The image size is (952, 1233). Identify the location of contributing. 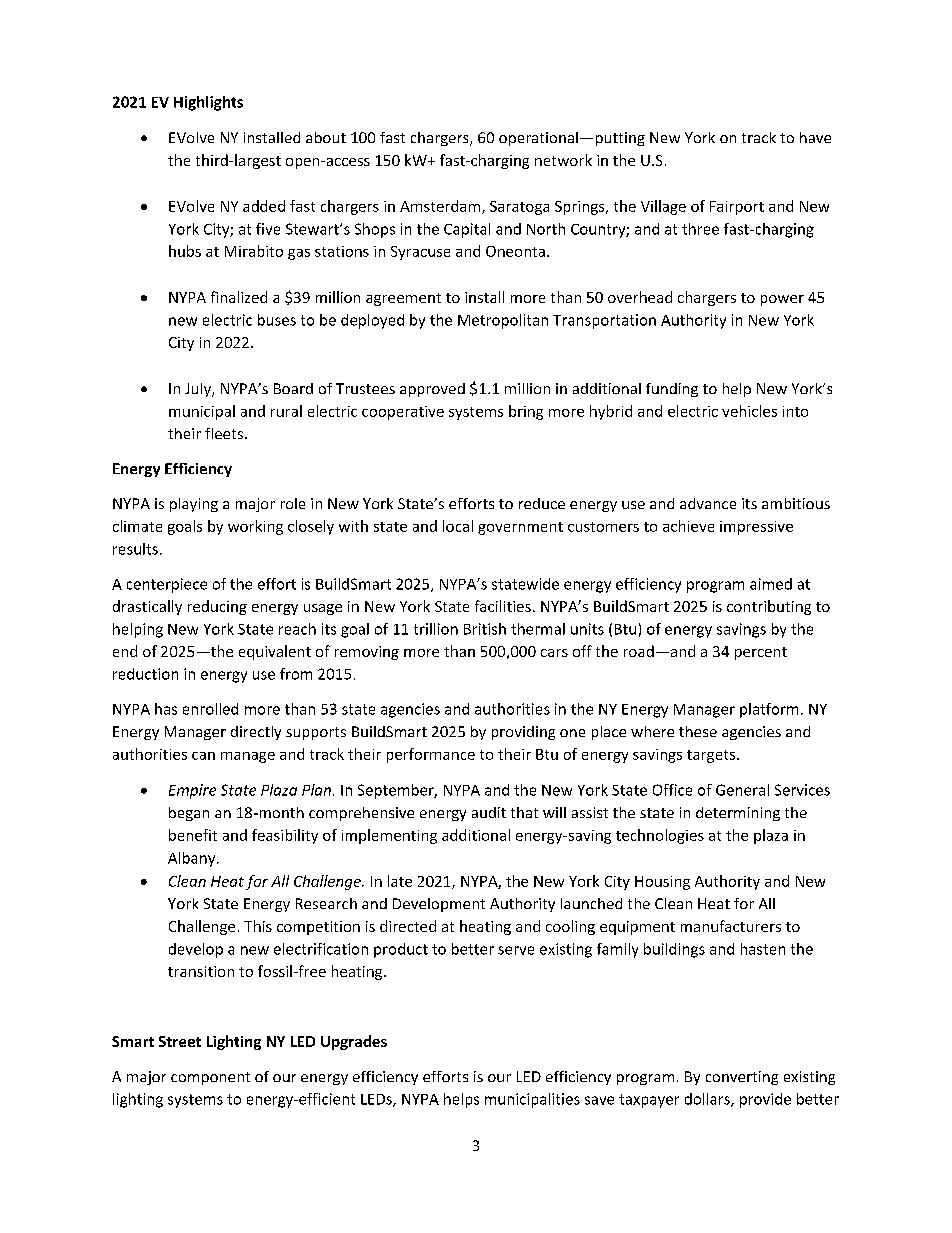
(769, 607).
